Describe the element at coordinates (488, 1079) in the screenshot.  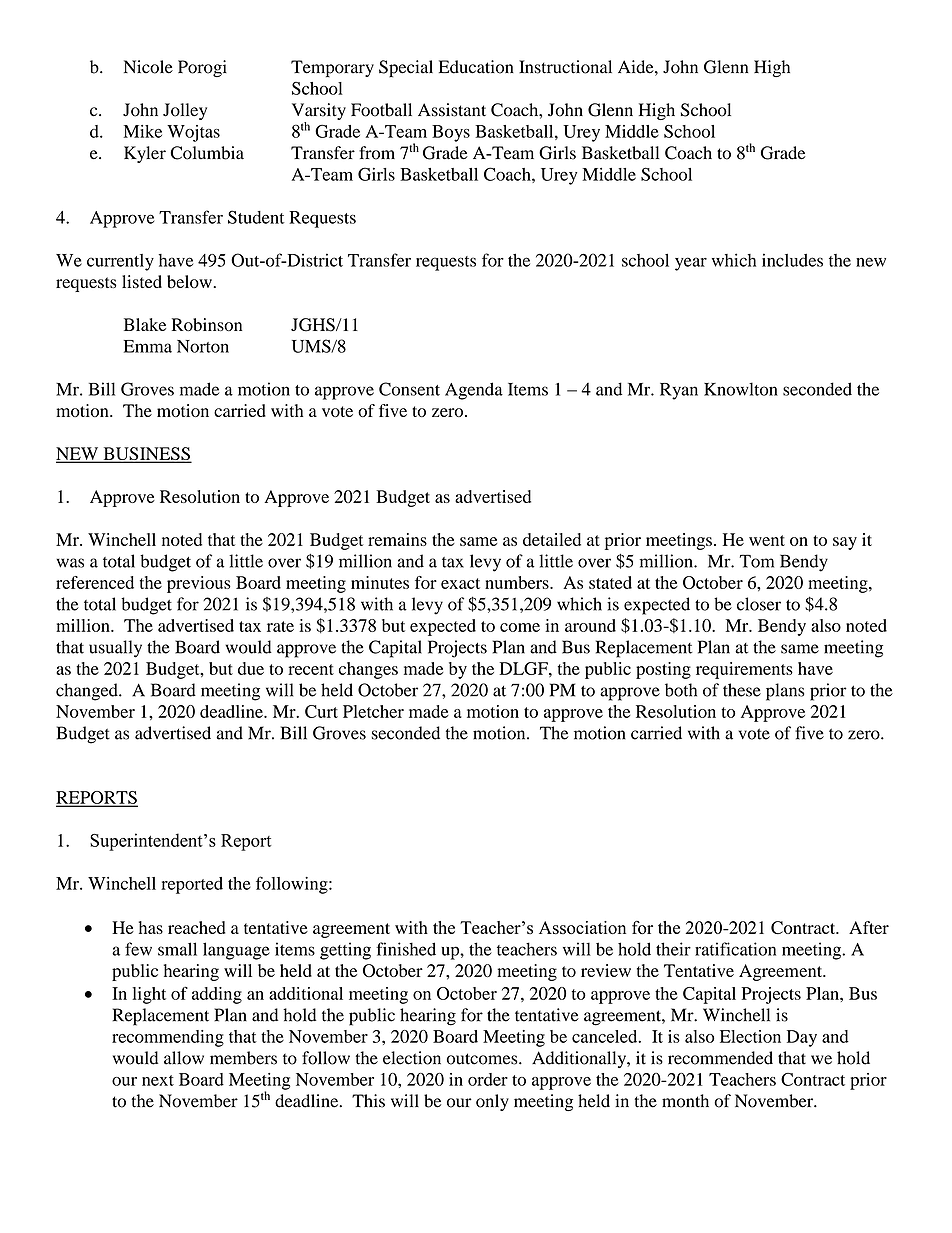
I see `order` at that location.
